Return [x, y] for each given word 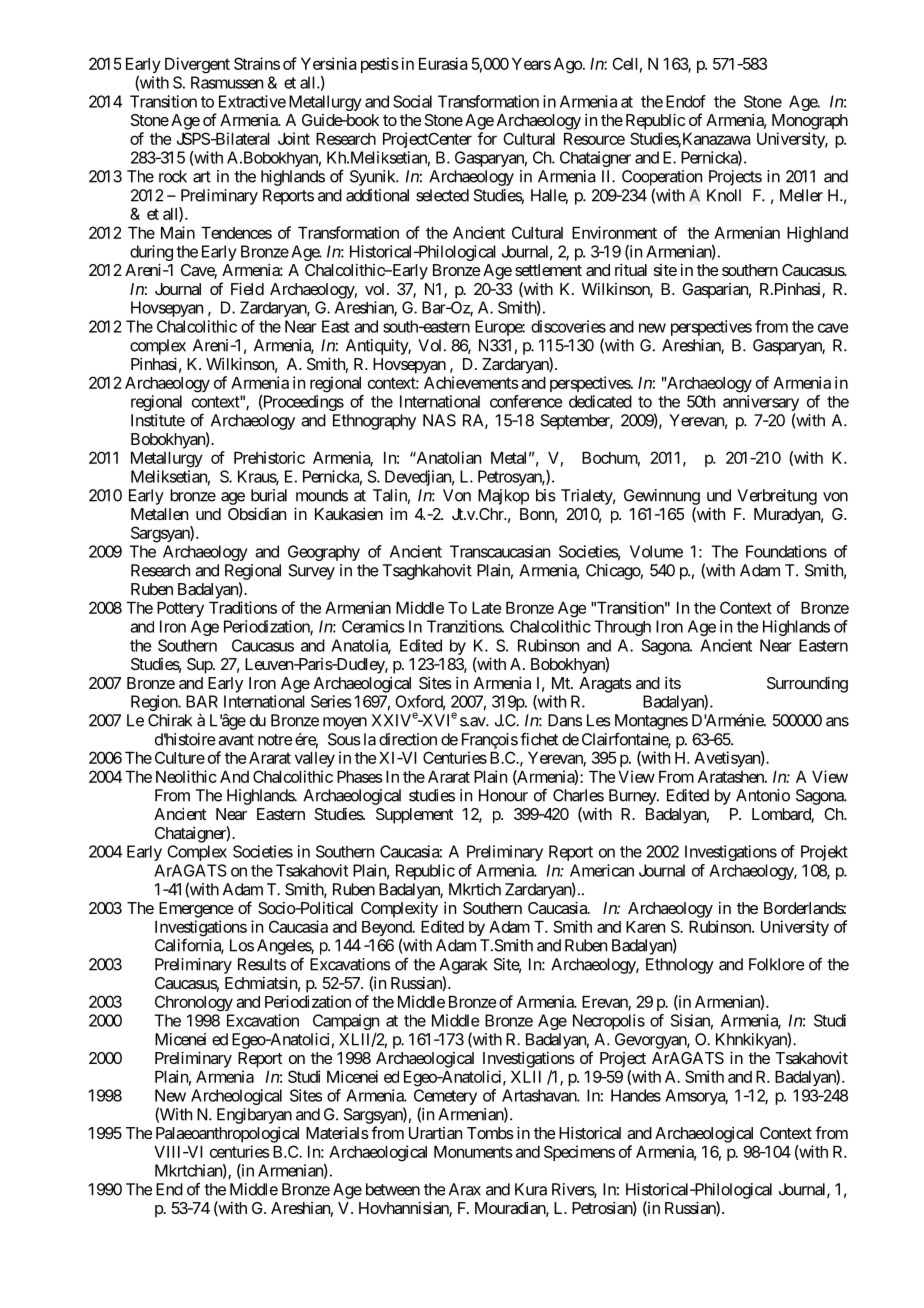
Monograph [810, 122]
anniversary [761, 404]
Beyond [387, 930]
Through [622, 628]
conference [526, 401]
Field [247, 288]
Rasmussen [227, 82]
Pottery [180, 609]
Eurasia [443, 63]
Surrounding [807, 684]
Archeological [236, 1097]
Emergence [196, 910]
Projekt [824, 853]
